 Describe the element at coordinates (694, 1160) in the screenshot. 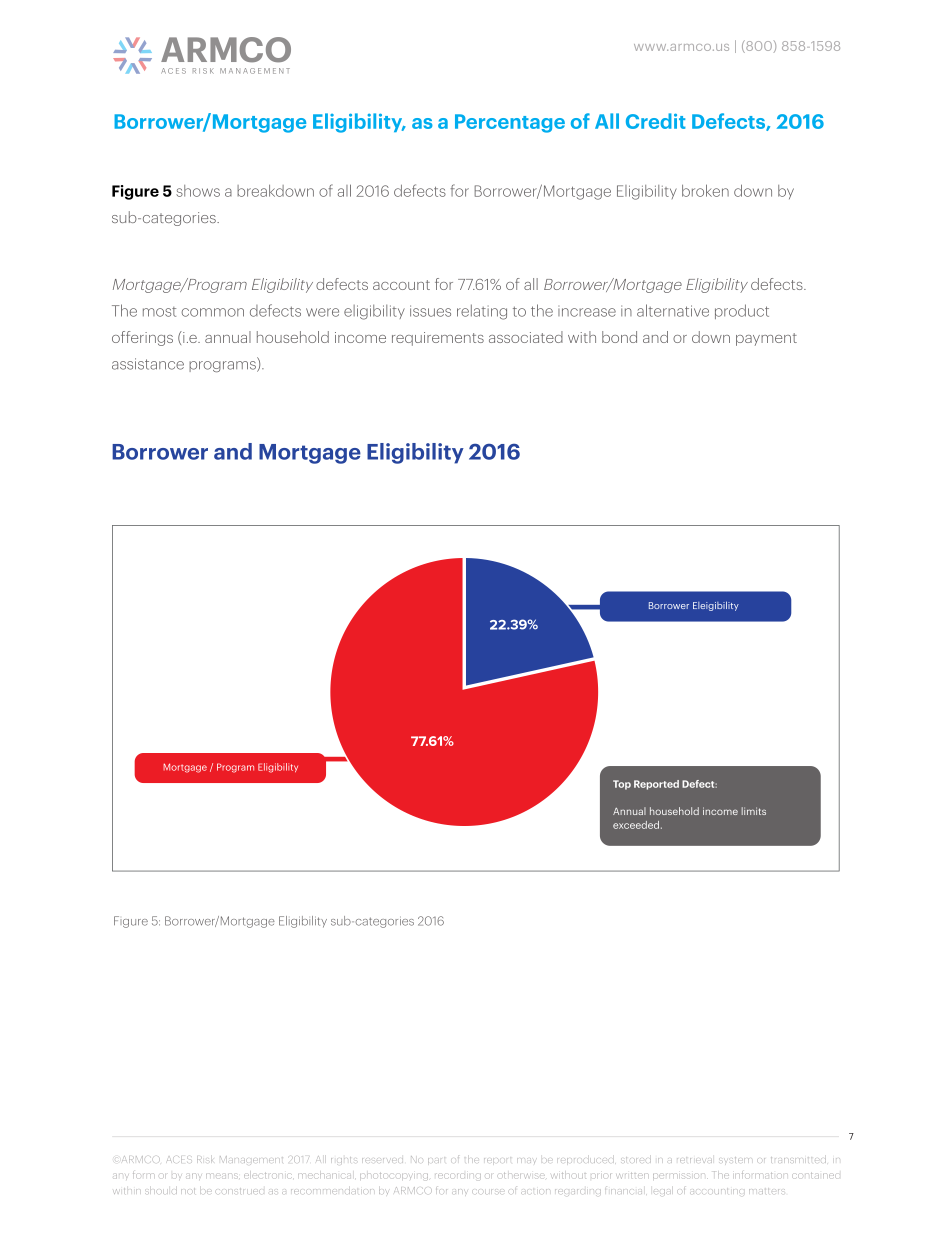

I see `retrieval` at that location.
